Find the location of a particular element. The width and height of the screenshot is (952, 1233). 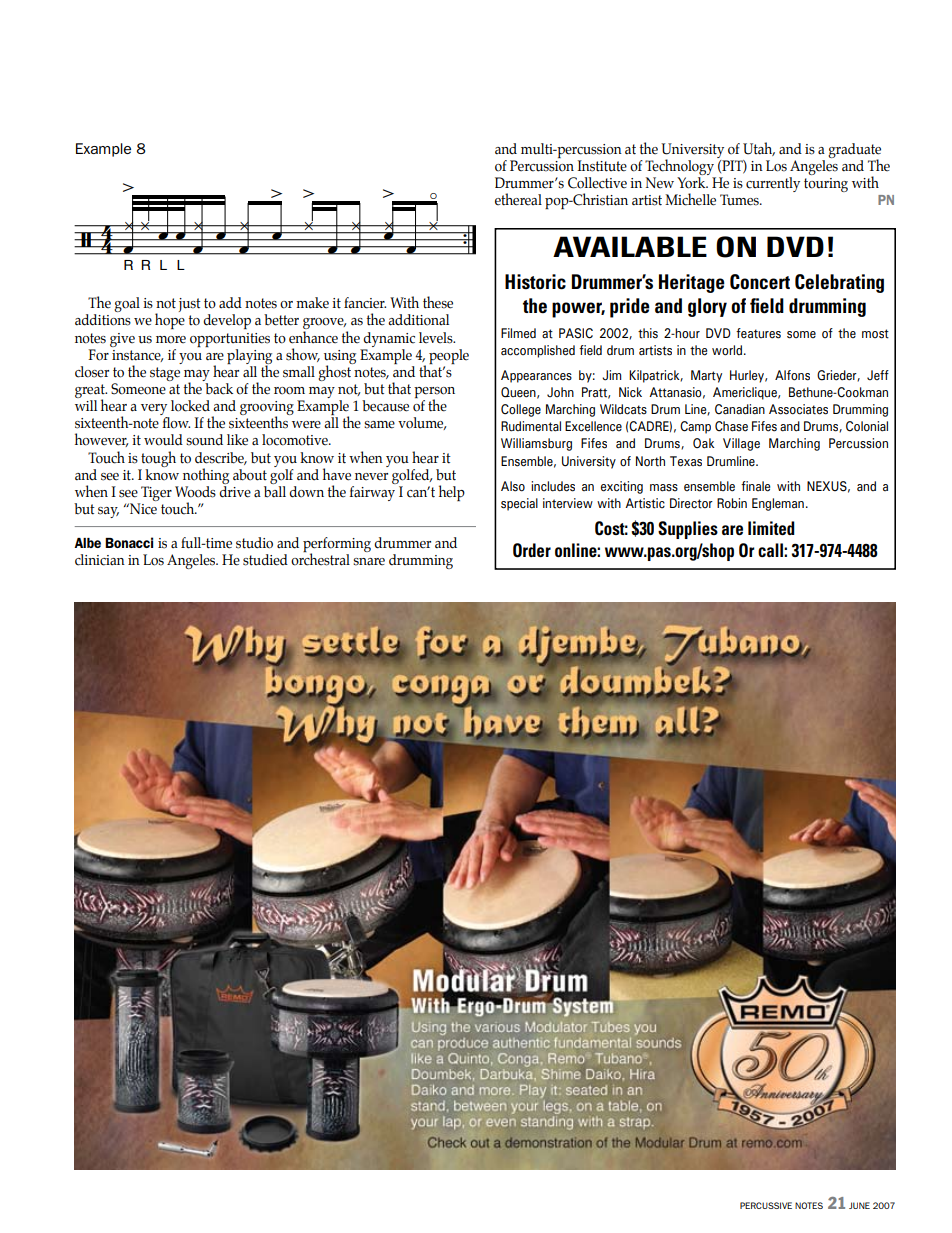

just is located at coordinates (190, 305).
